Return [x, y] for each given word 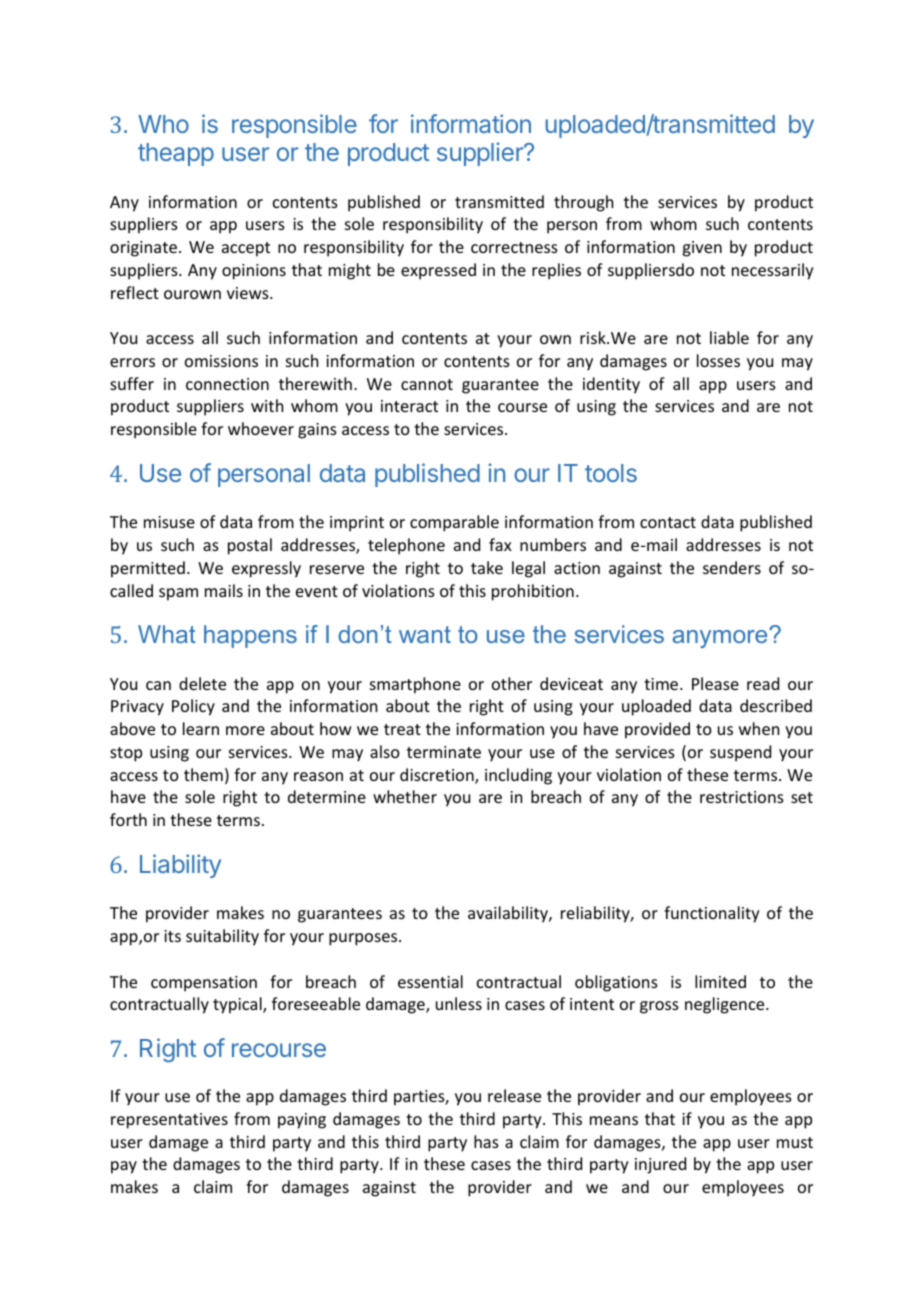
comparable [454, 523]
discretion [438, 776]
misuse [169, 522]
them [203, 774]
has [486, 1141]
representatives [169, 1121]
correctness [514, 247]
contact [668, 522]
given [702, 249]
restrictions [742, 797]
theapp [176, 154]
